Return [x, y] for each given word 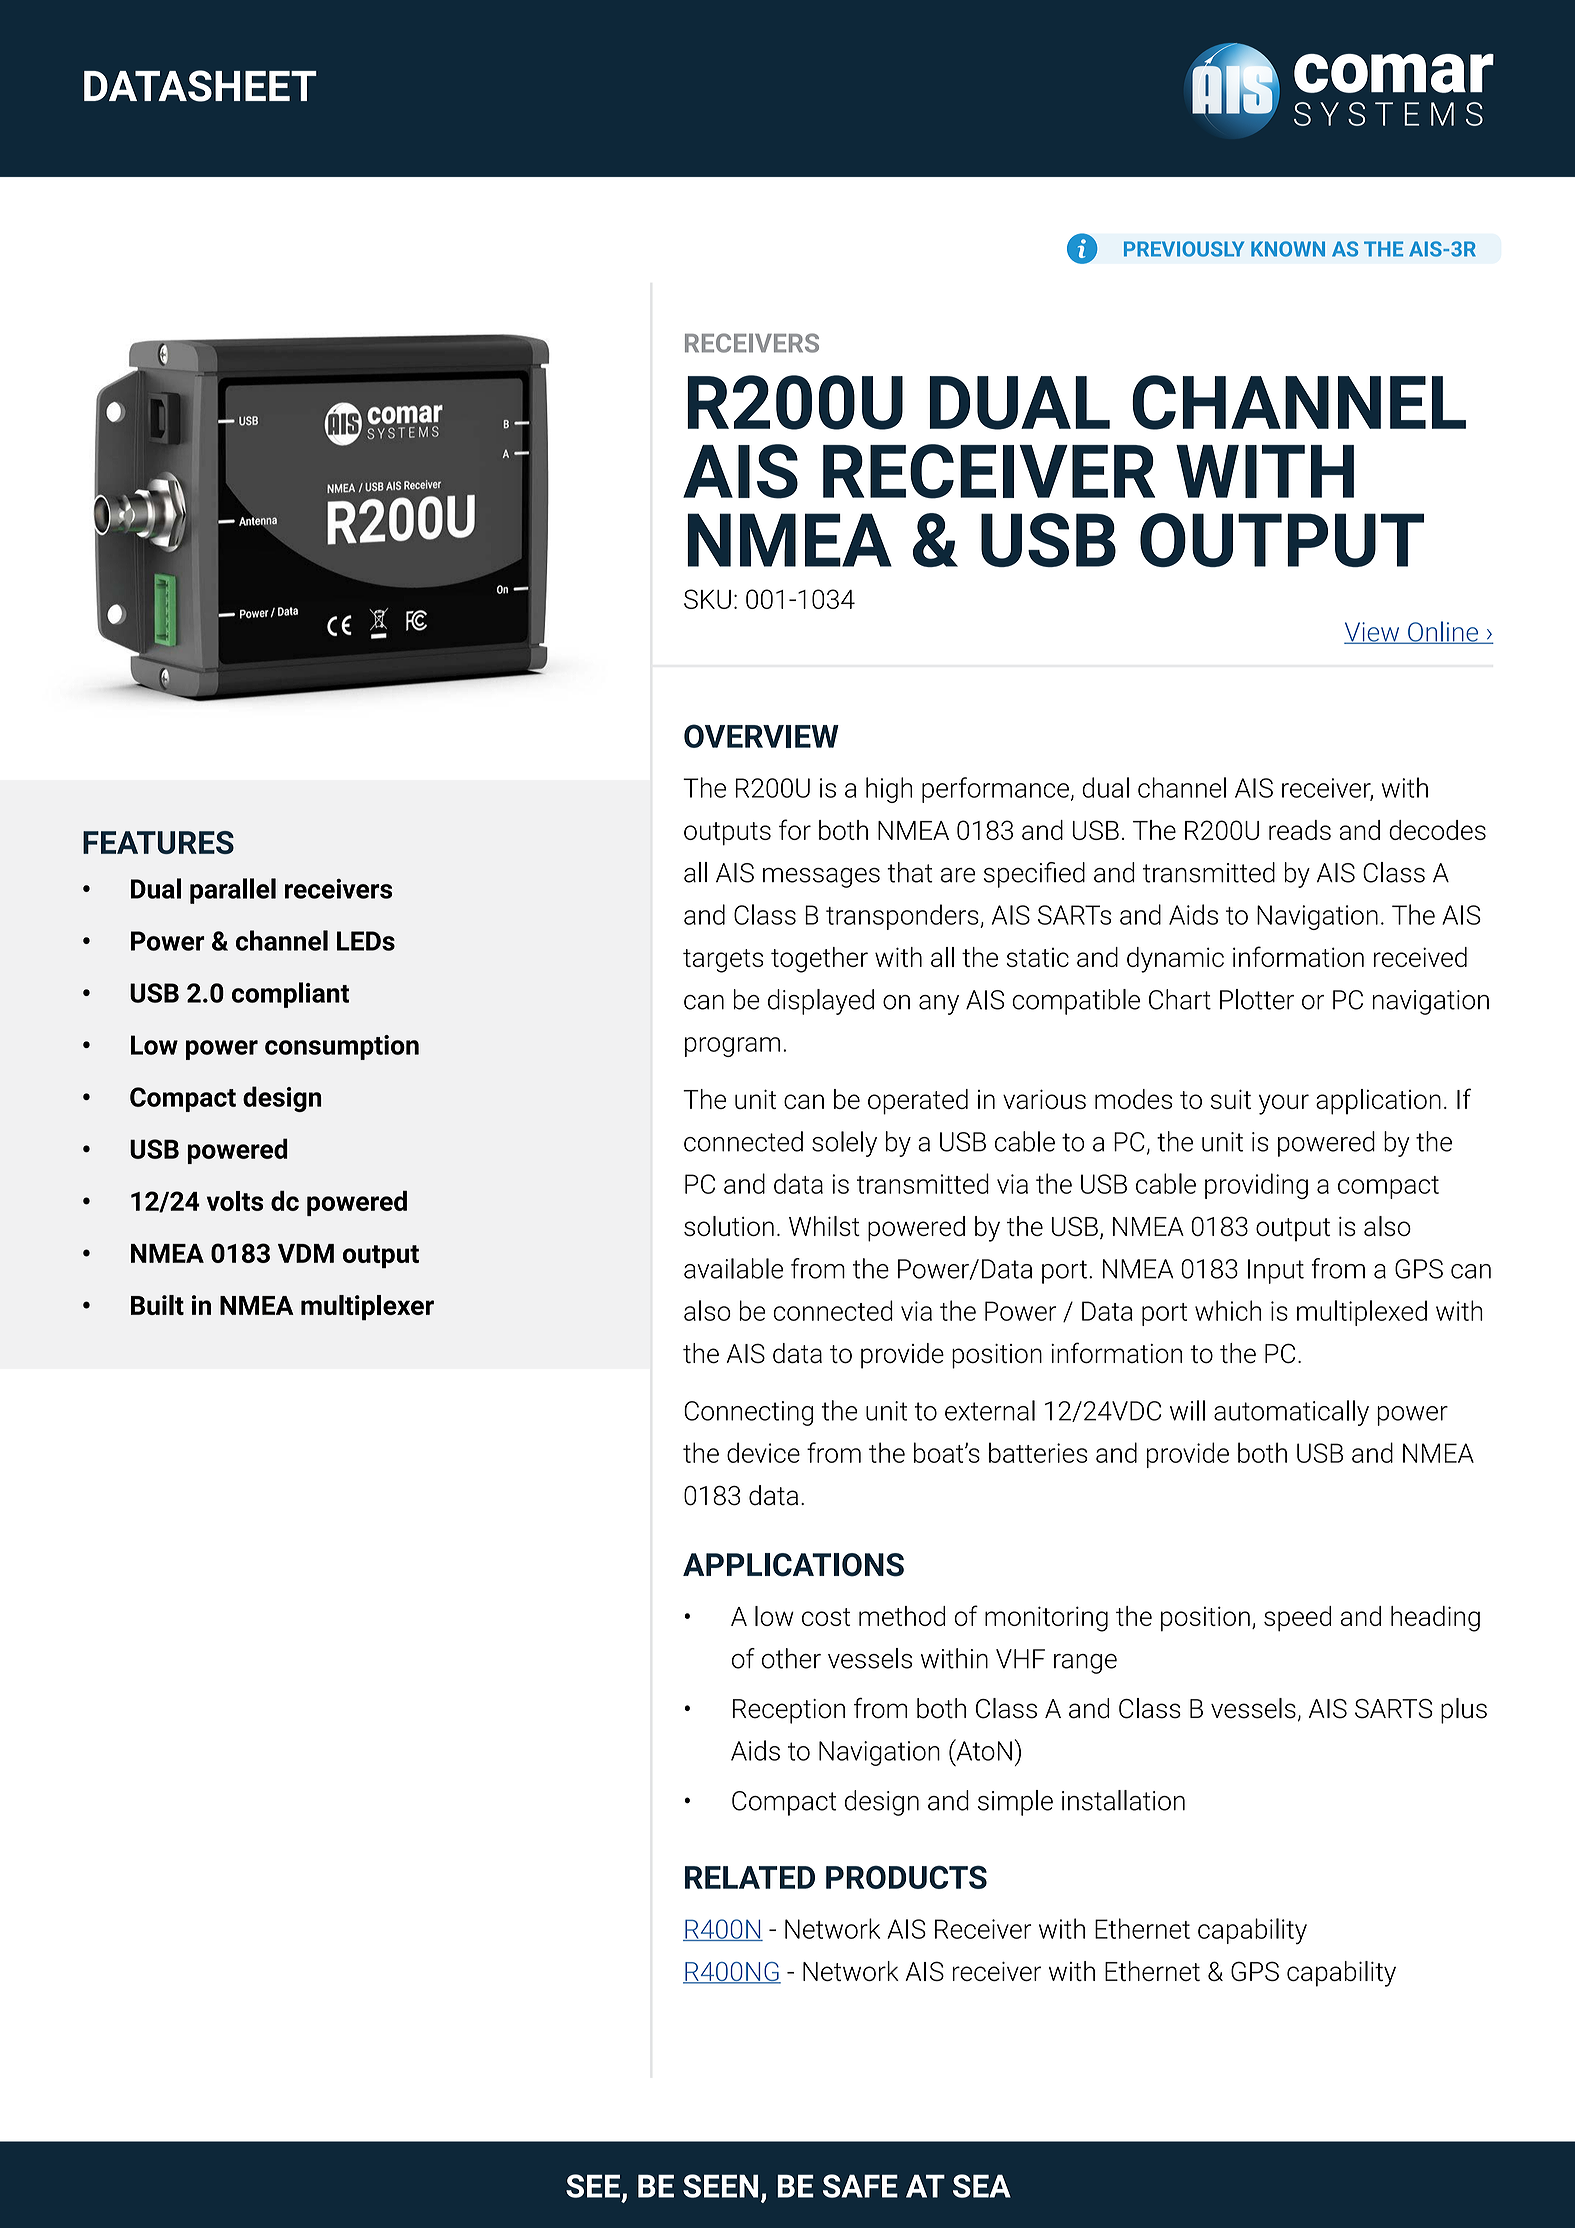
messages [821, 878]
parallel [233, 891]
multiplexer [367, 1308]
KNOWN [1288, 249]
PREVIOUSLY [1184, 249]
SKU [707, 599]
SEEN [720, 2186]
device [763, 1452]
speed [1297, 1619]
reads [1300, 830]
